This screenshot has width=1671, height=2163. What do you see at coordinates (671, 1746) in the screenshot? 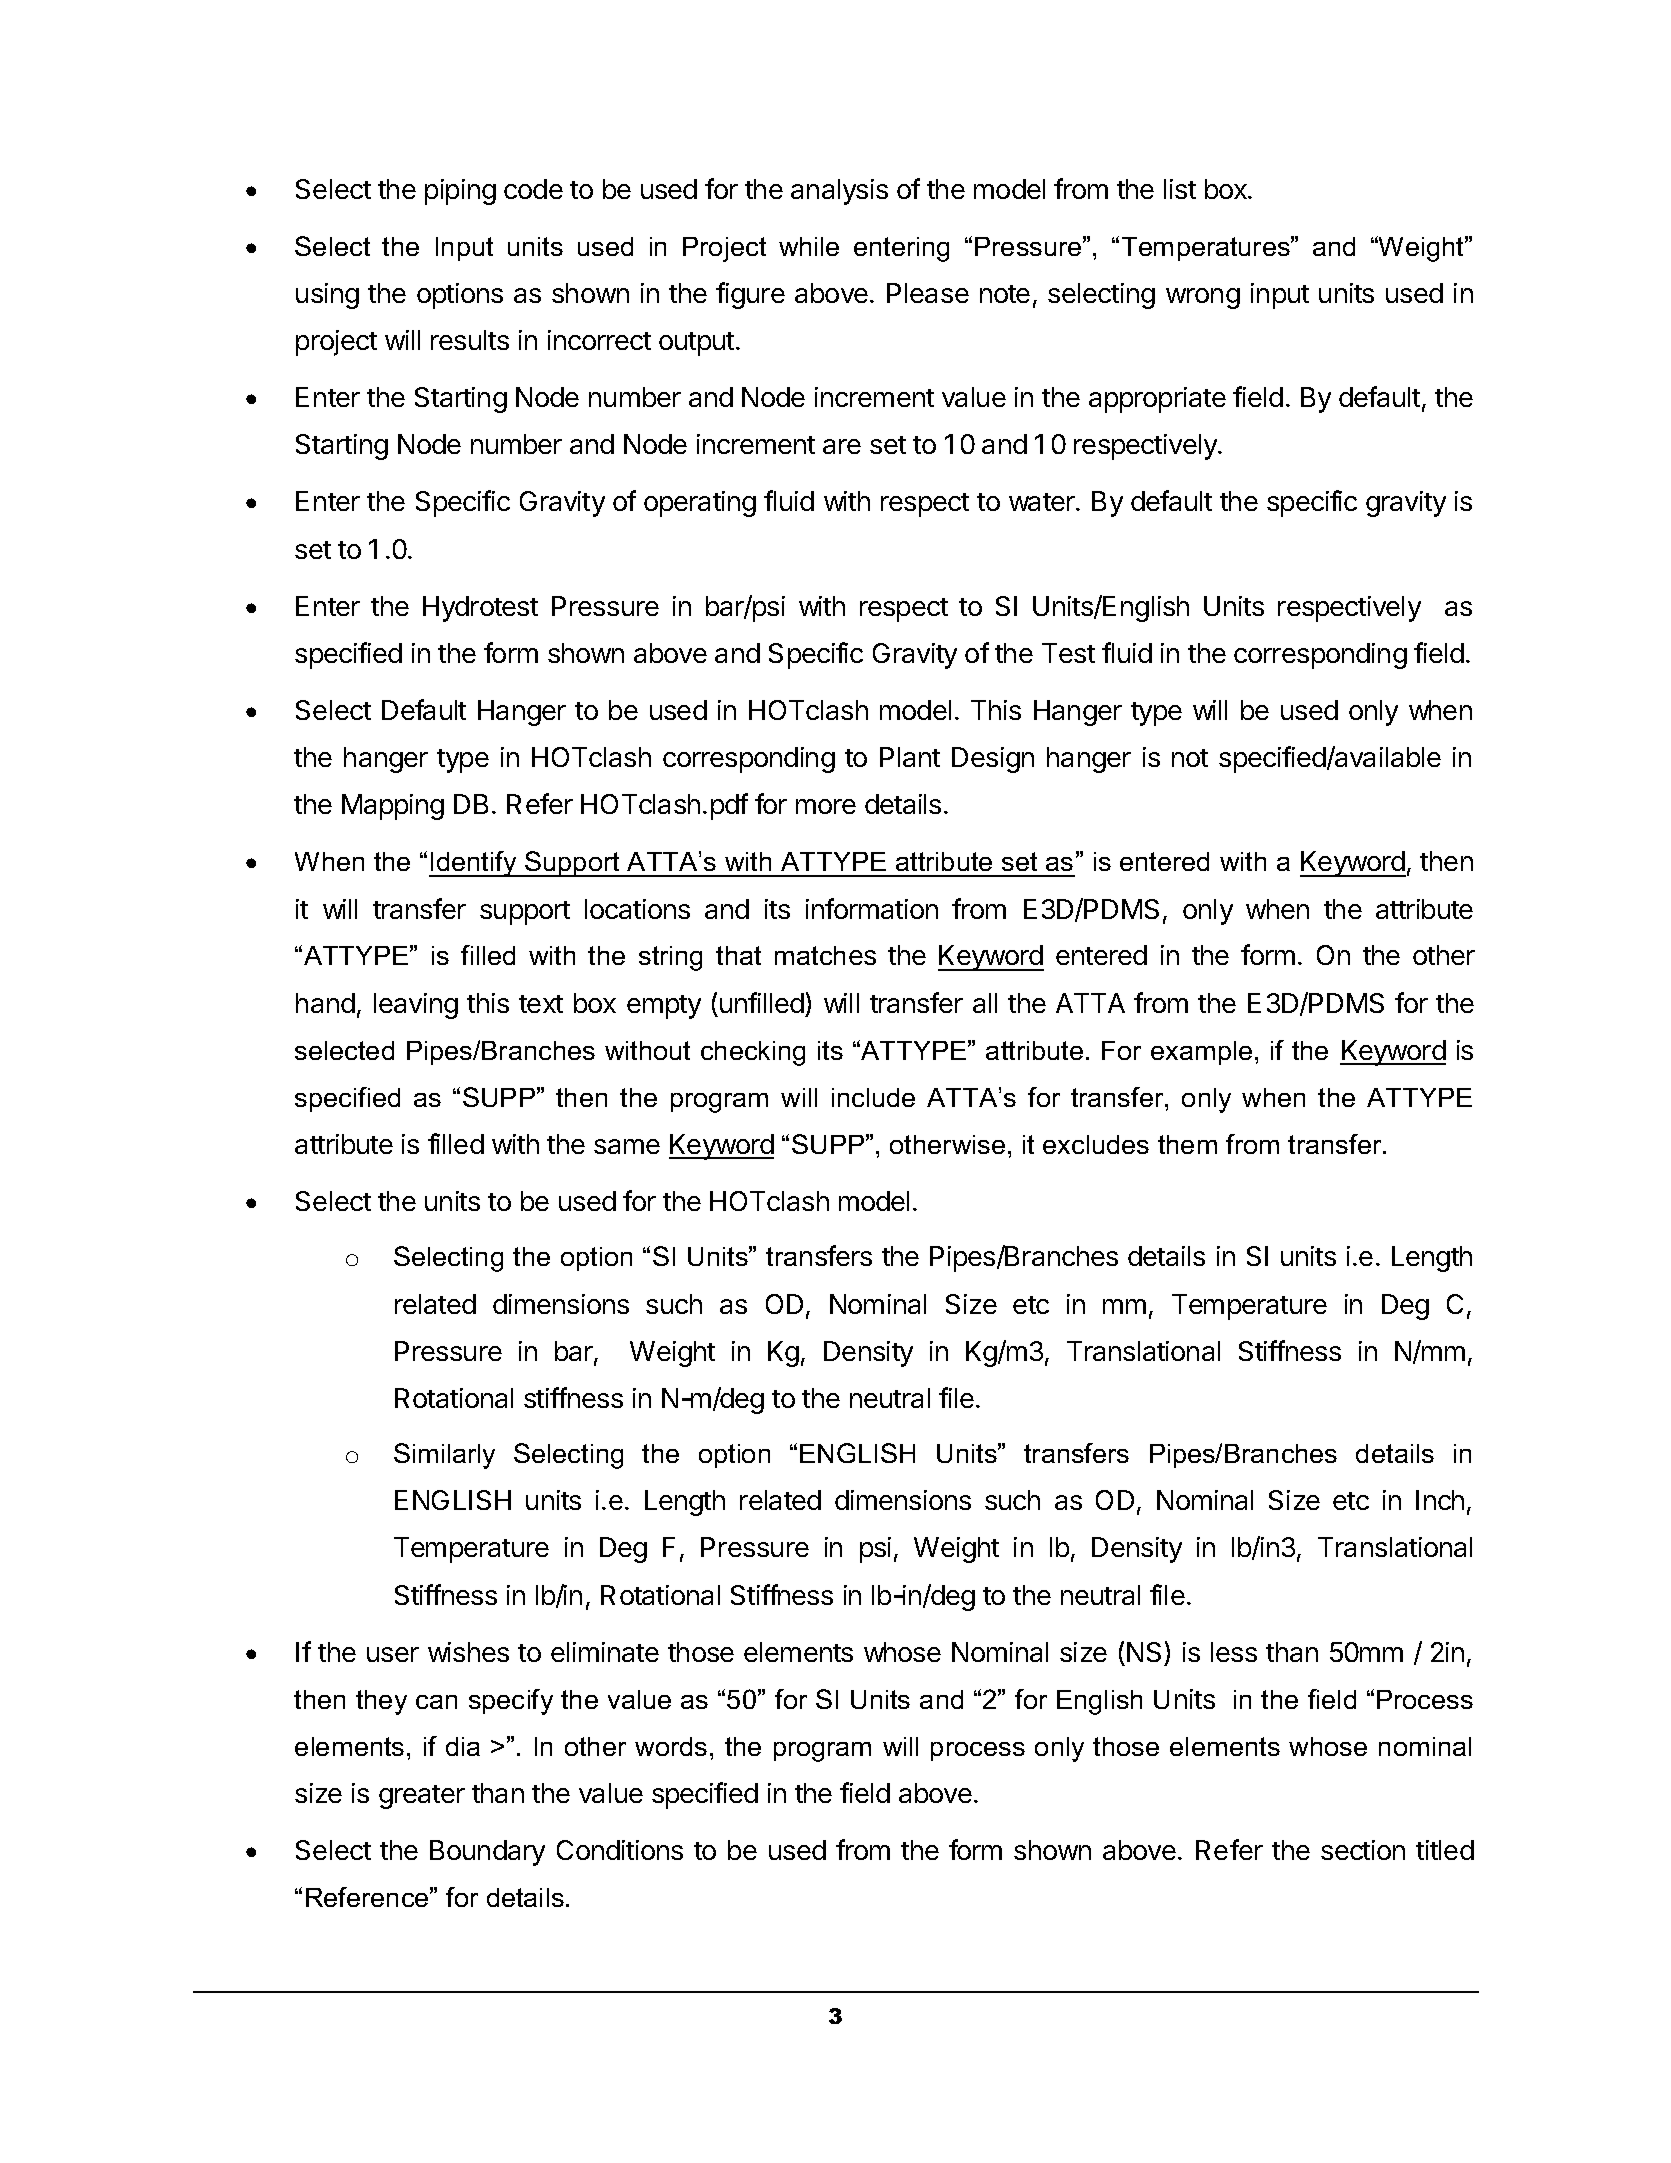
I see `words` at bounding box center [671, 1746].
